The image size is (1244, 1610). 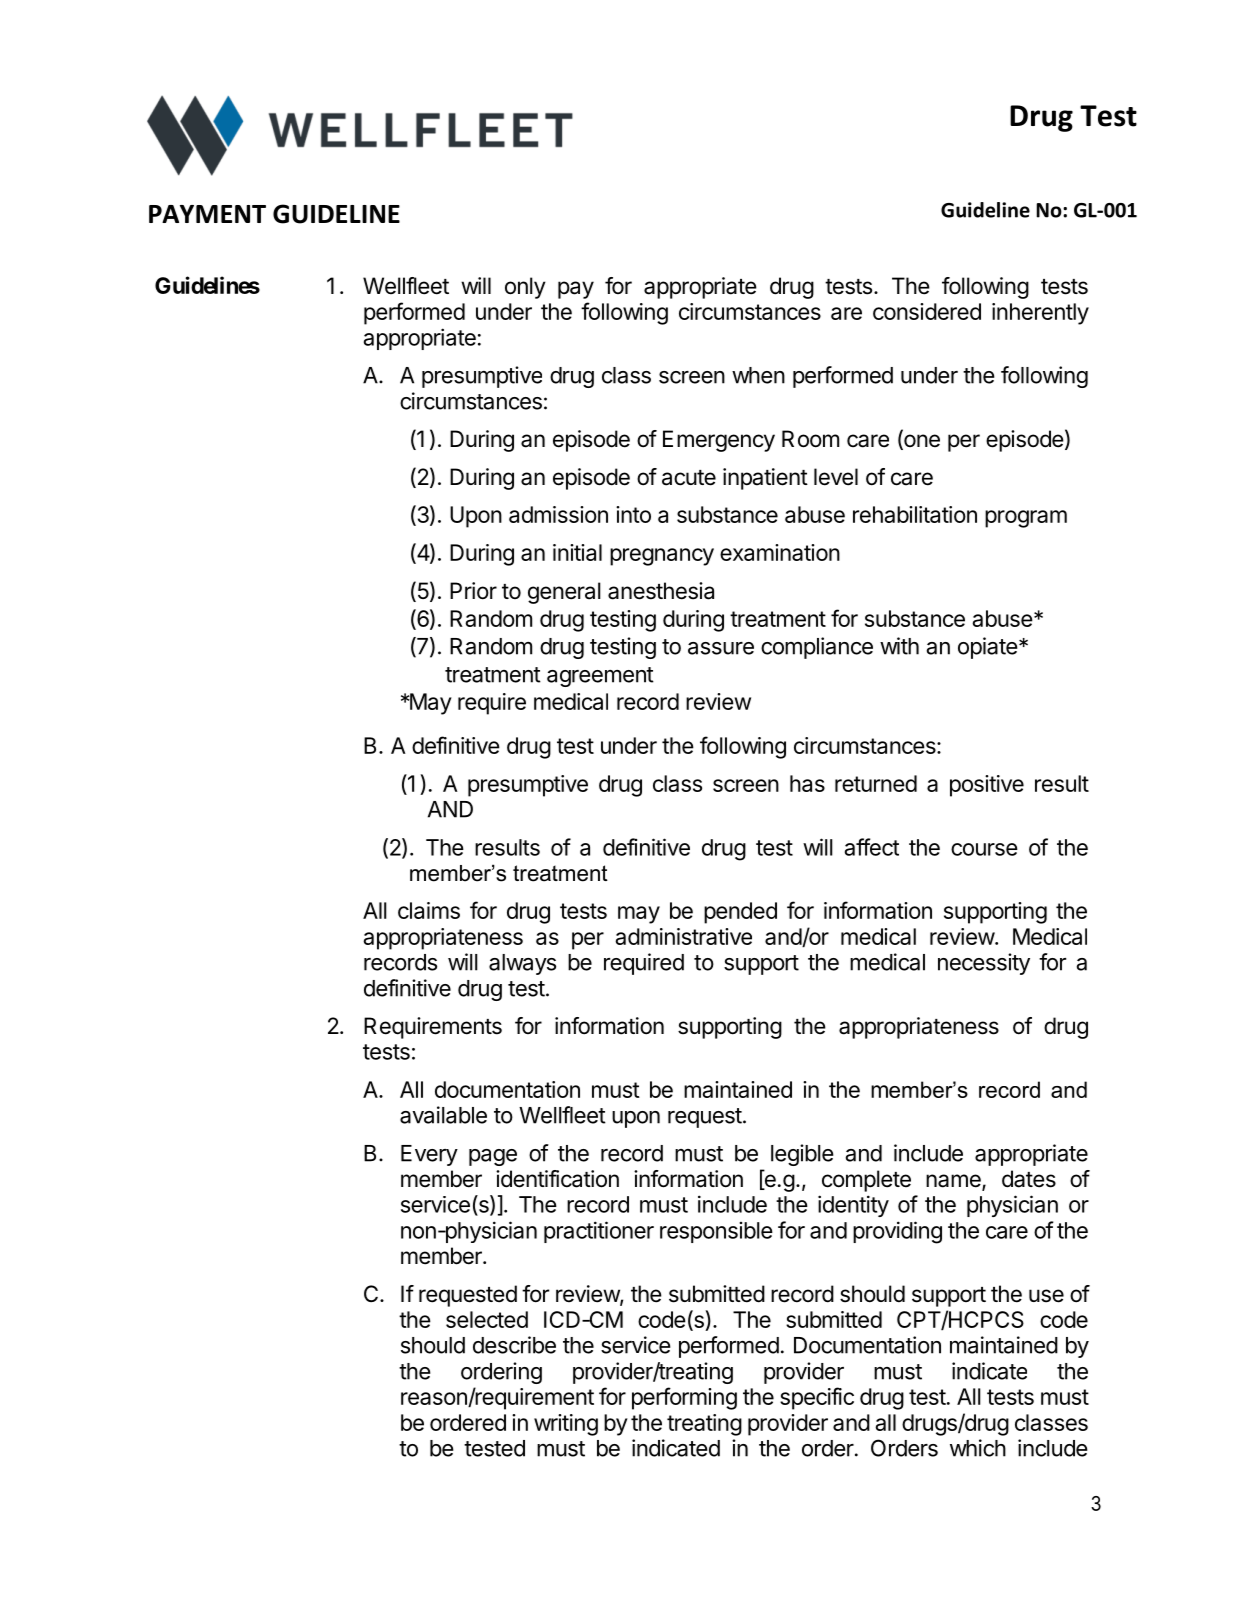 What do you see at coordinates (487, 1319) in the page?
I see `selected` at bounding box center [487, 1319].
